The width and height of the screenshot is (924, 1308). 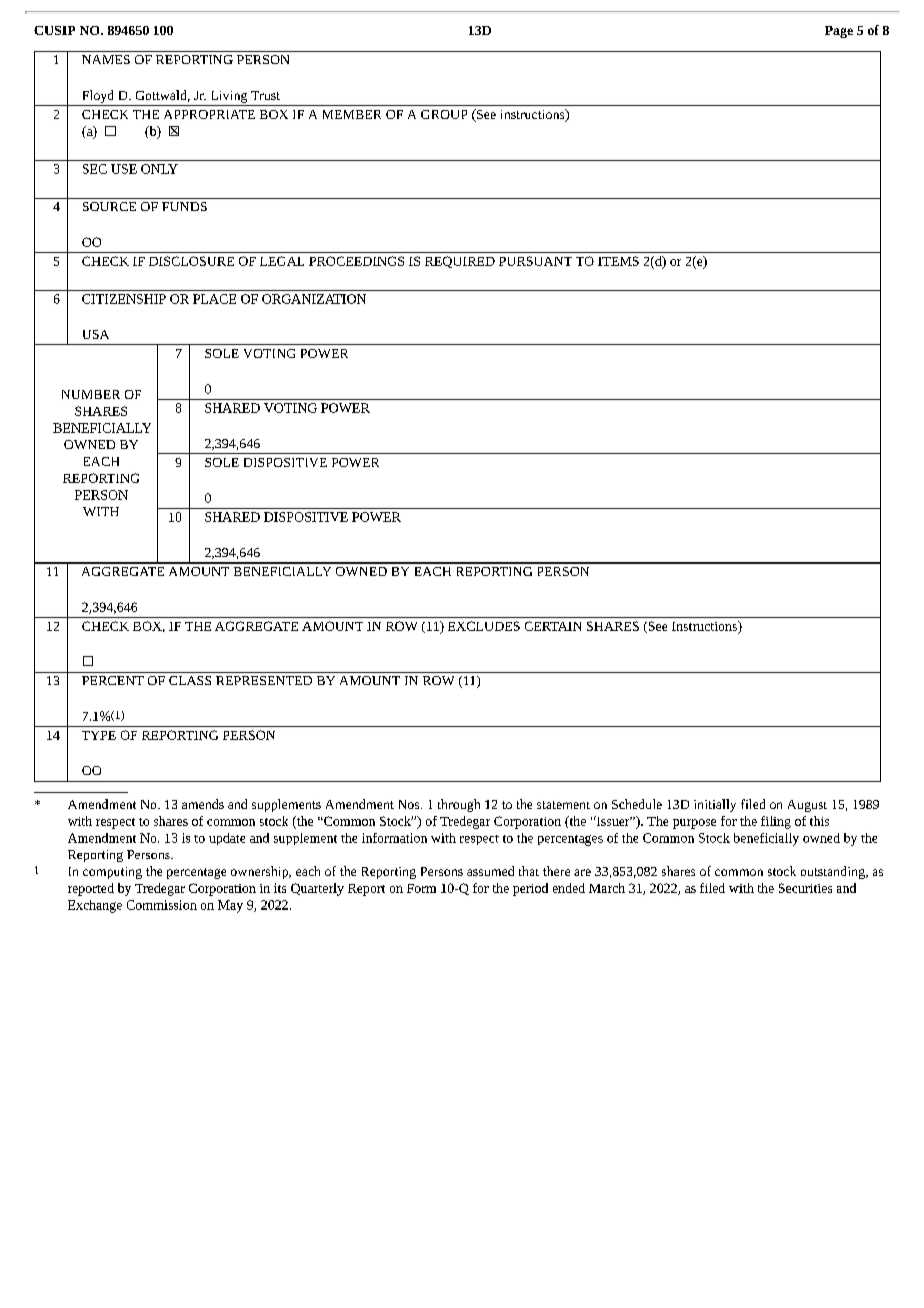 I want to click on GROUP, so click(x=444, y=114).
